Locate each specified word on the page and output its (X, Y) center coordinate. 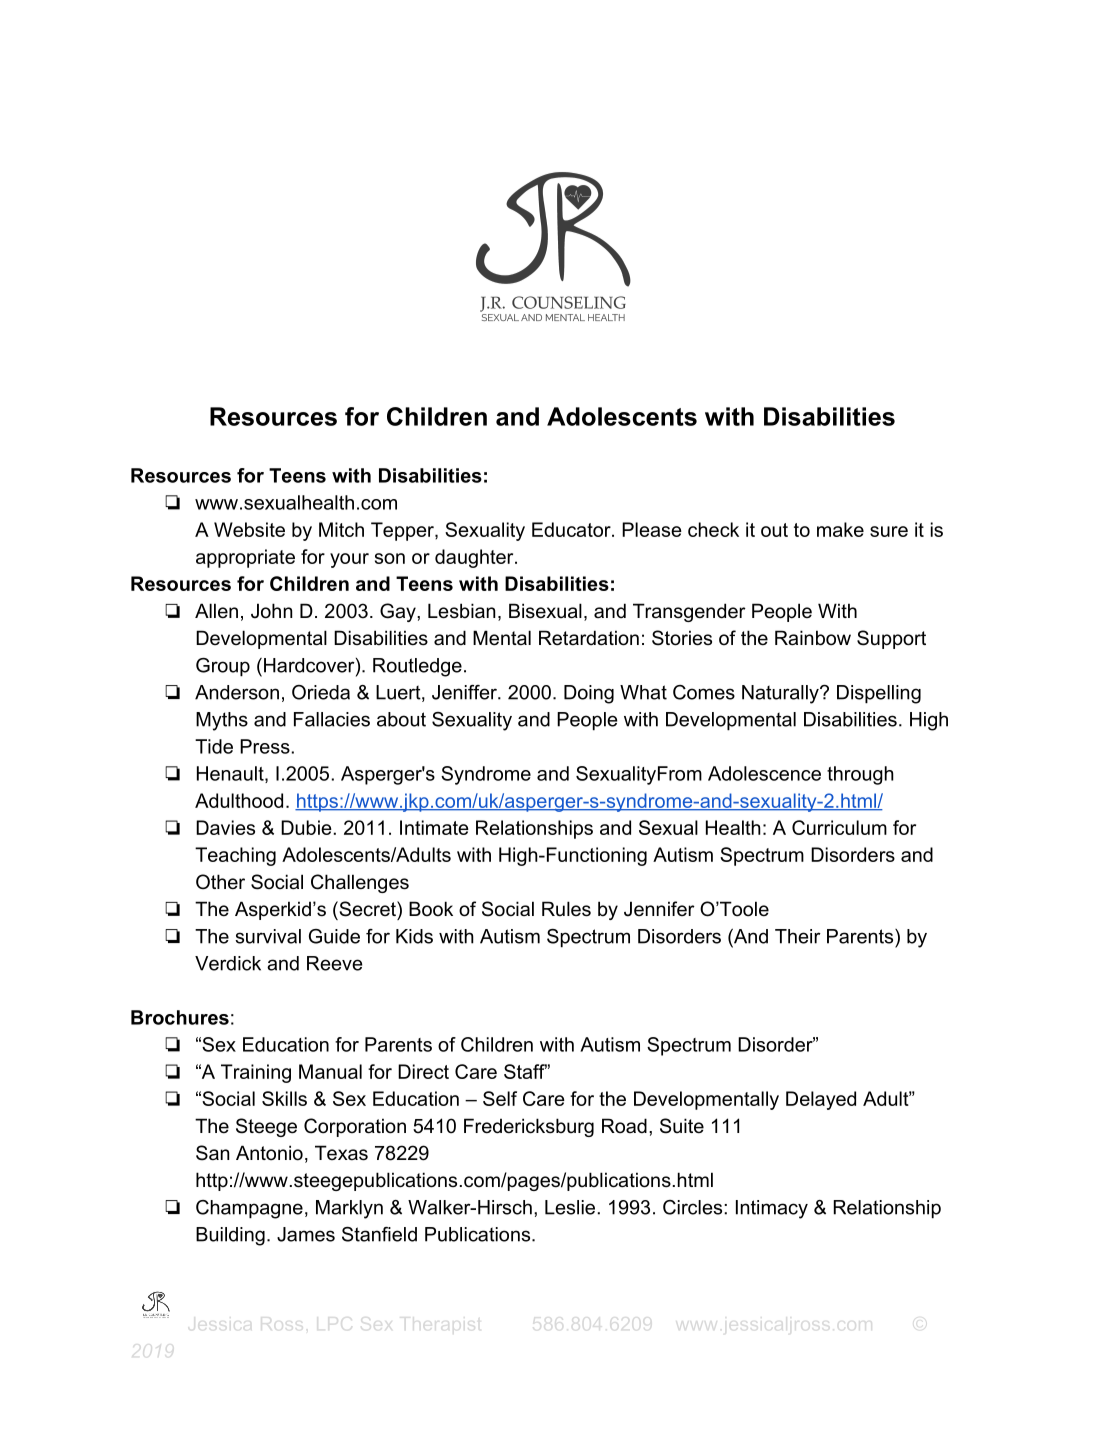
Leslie (570, 1207)
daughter (475, 558)
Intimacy (772, 1209)
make (840, 529)
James (306, 1234)
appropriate (245, 558)
